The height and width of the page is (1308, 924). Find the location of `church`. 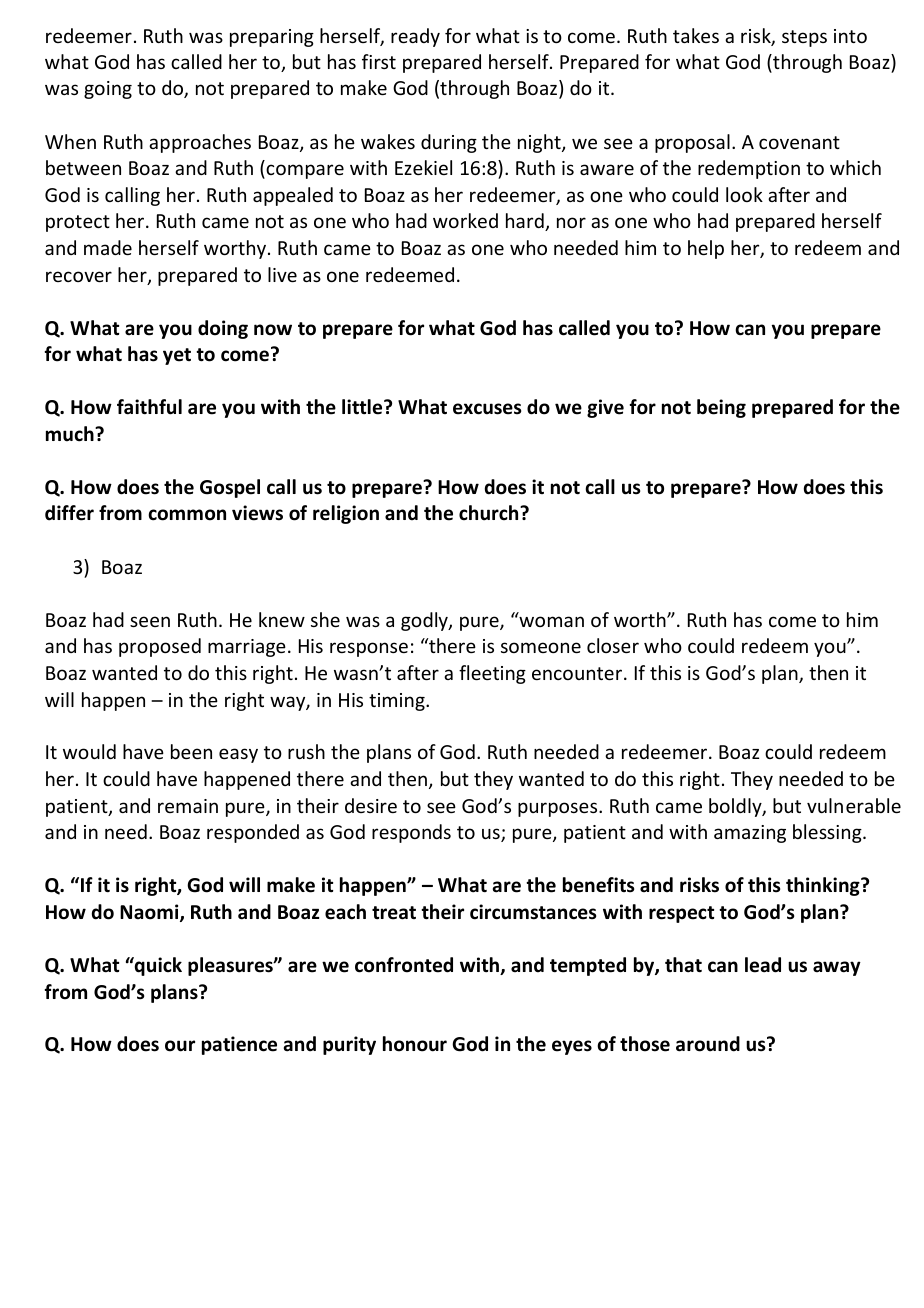

church is located at coordinates (490, 513).
